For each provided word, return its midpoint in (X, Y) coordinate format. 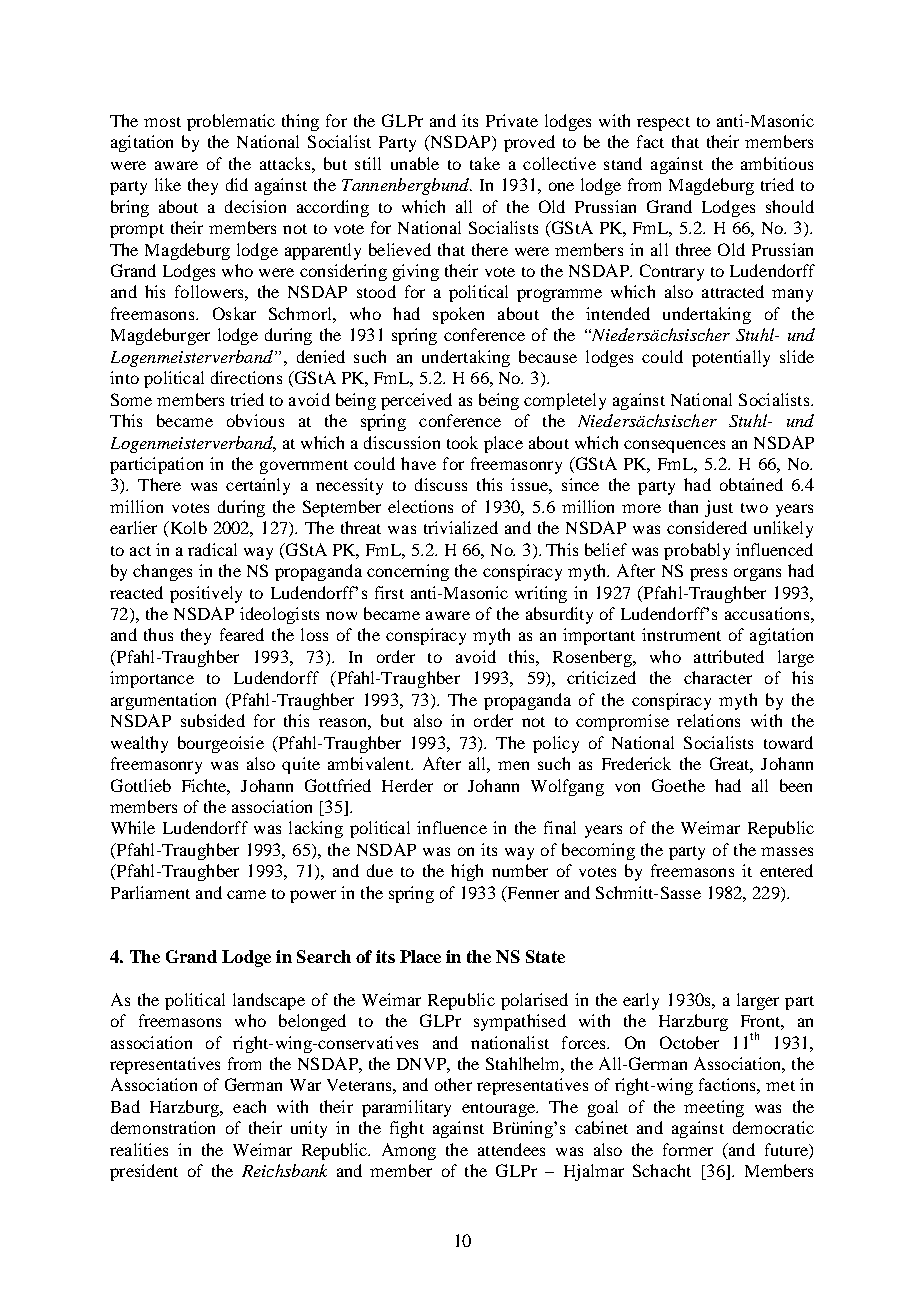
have (418, 463)
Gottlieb (141, 785)
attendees (511, 1149)
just (719, 508)
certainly (258, 486)
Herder (407, 785)
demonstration (163, 1127)
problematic (231, 122)
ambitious (777, 163)
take (485, 163)
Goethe (678, 785)
